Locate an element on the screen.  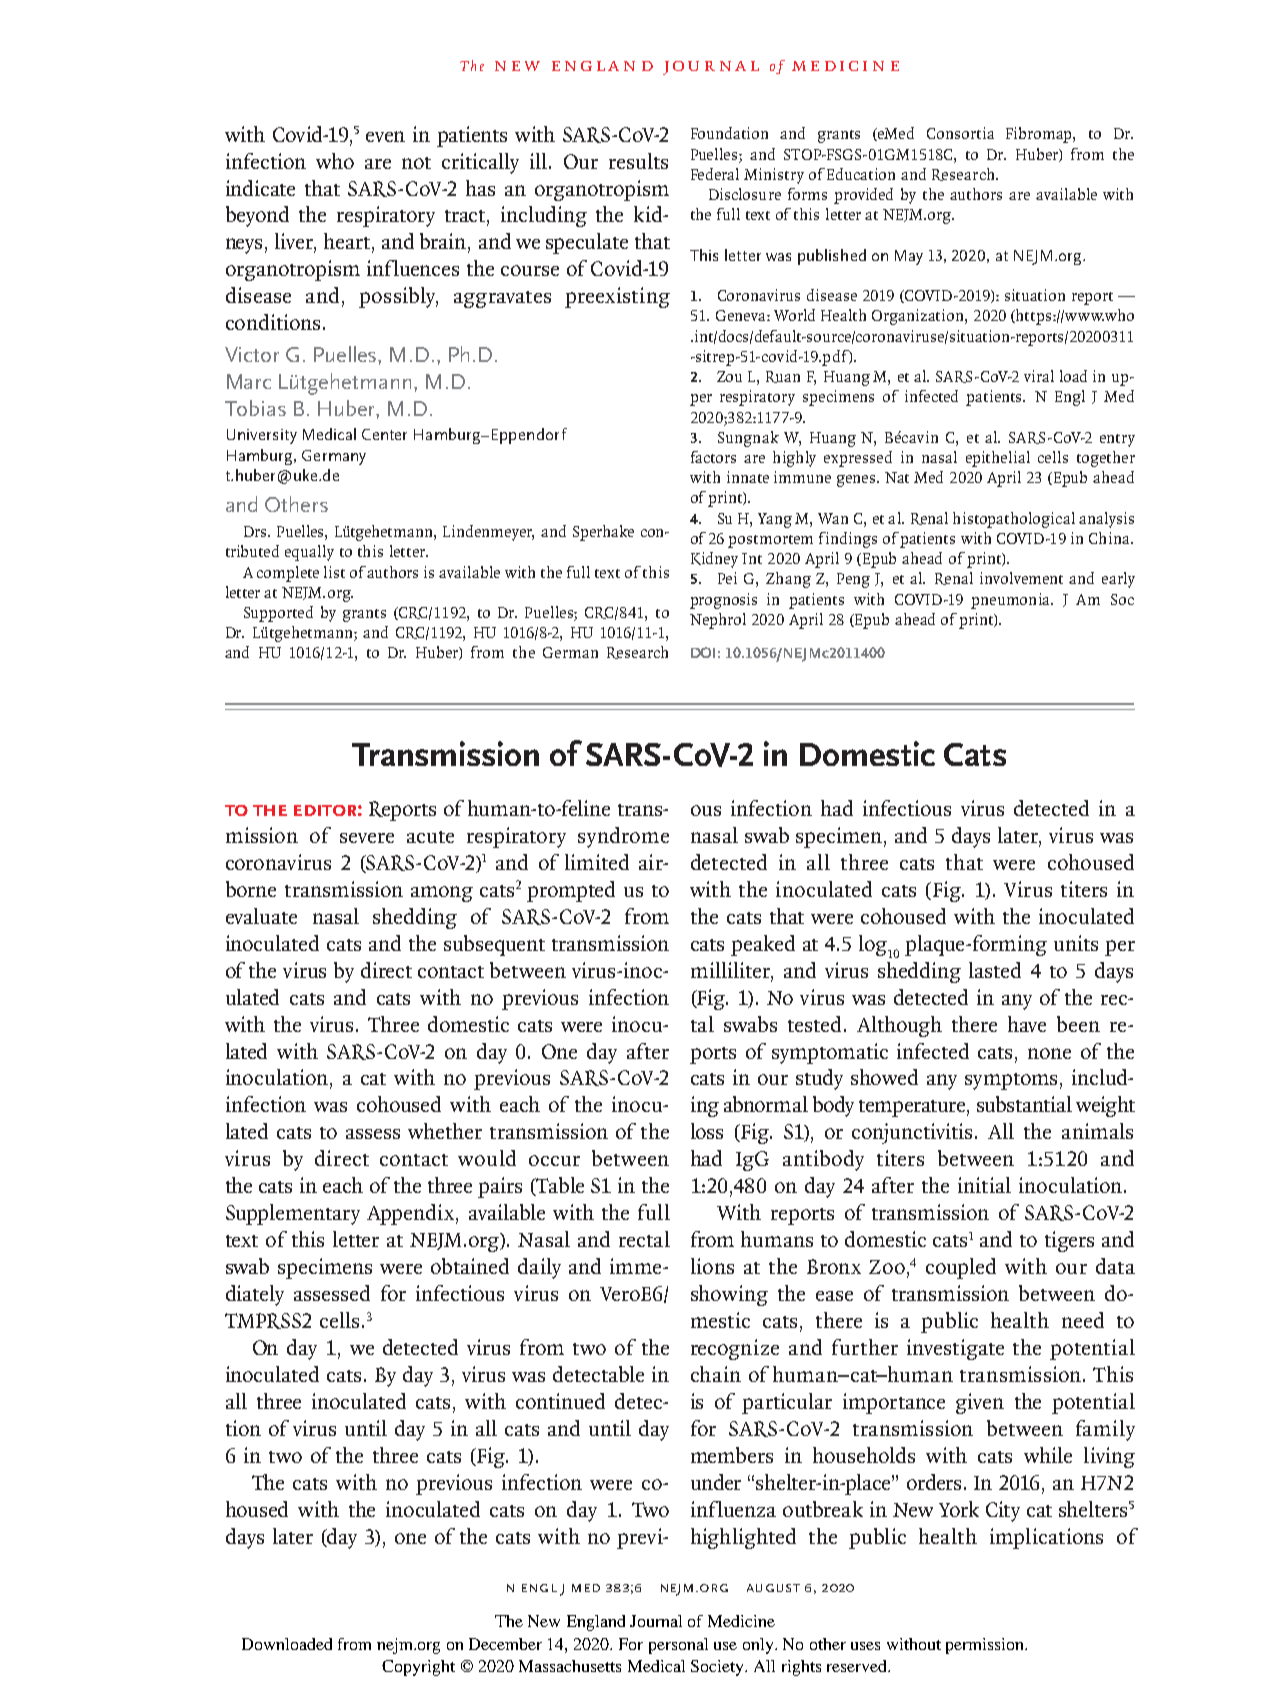
syndrome is located at coordinates (623, 837).
